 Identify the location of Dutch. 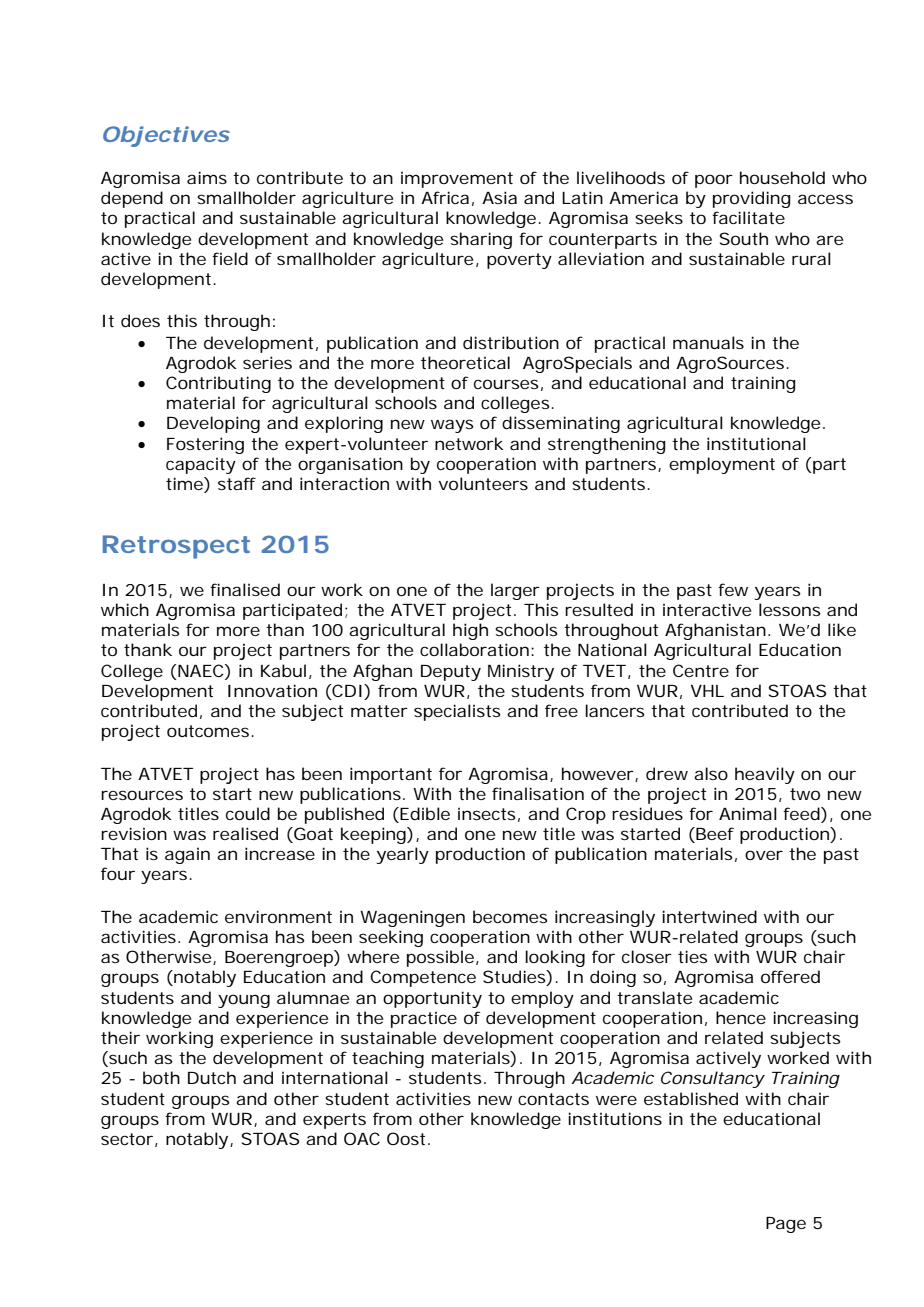
(212, 1077).
